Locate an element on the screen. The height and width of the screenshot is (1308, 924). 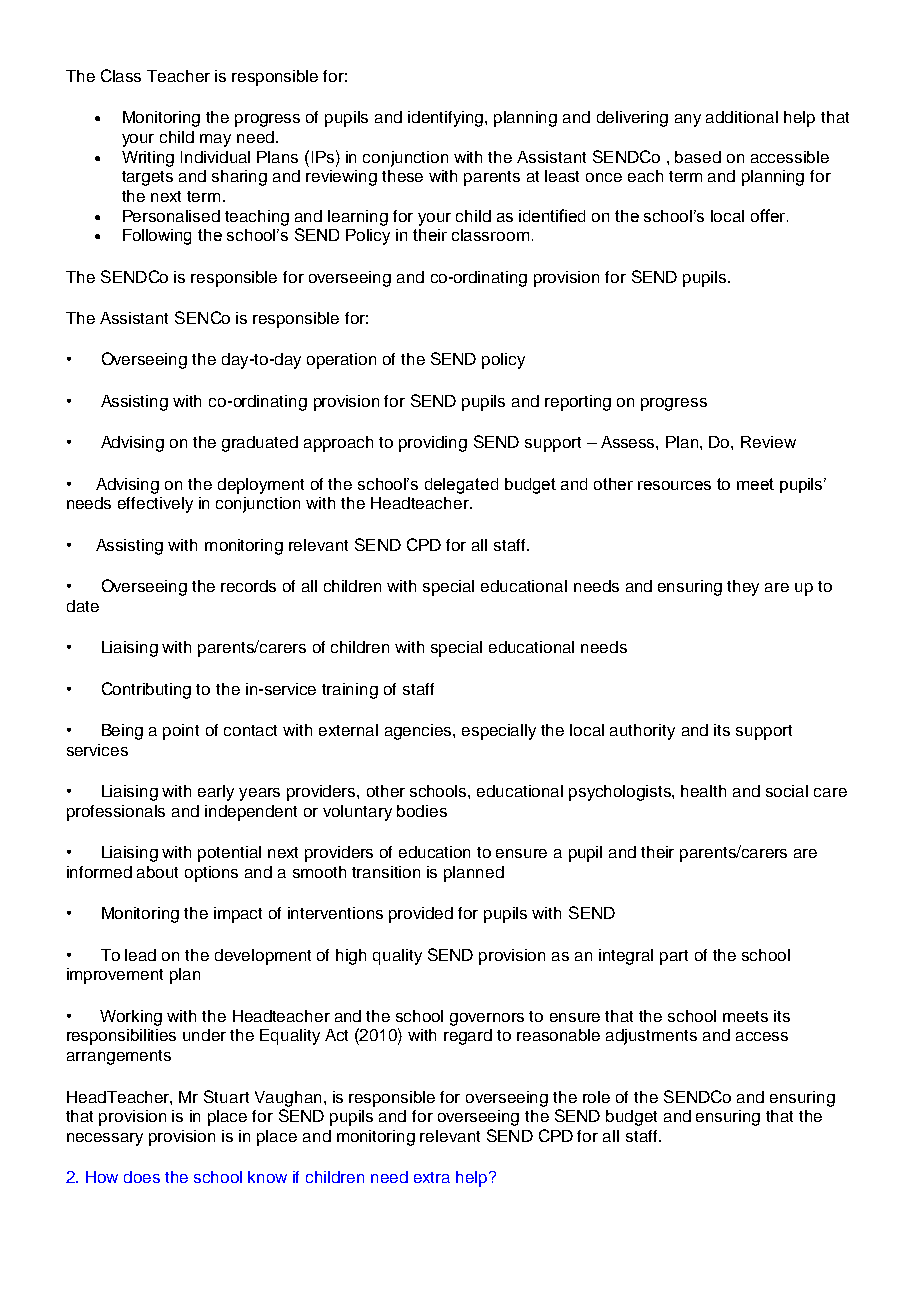
they is located at coordinates (743, 588).
